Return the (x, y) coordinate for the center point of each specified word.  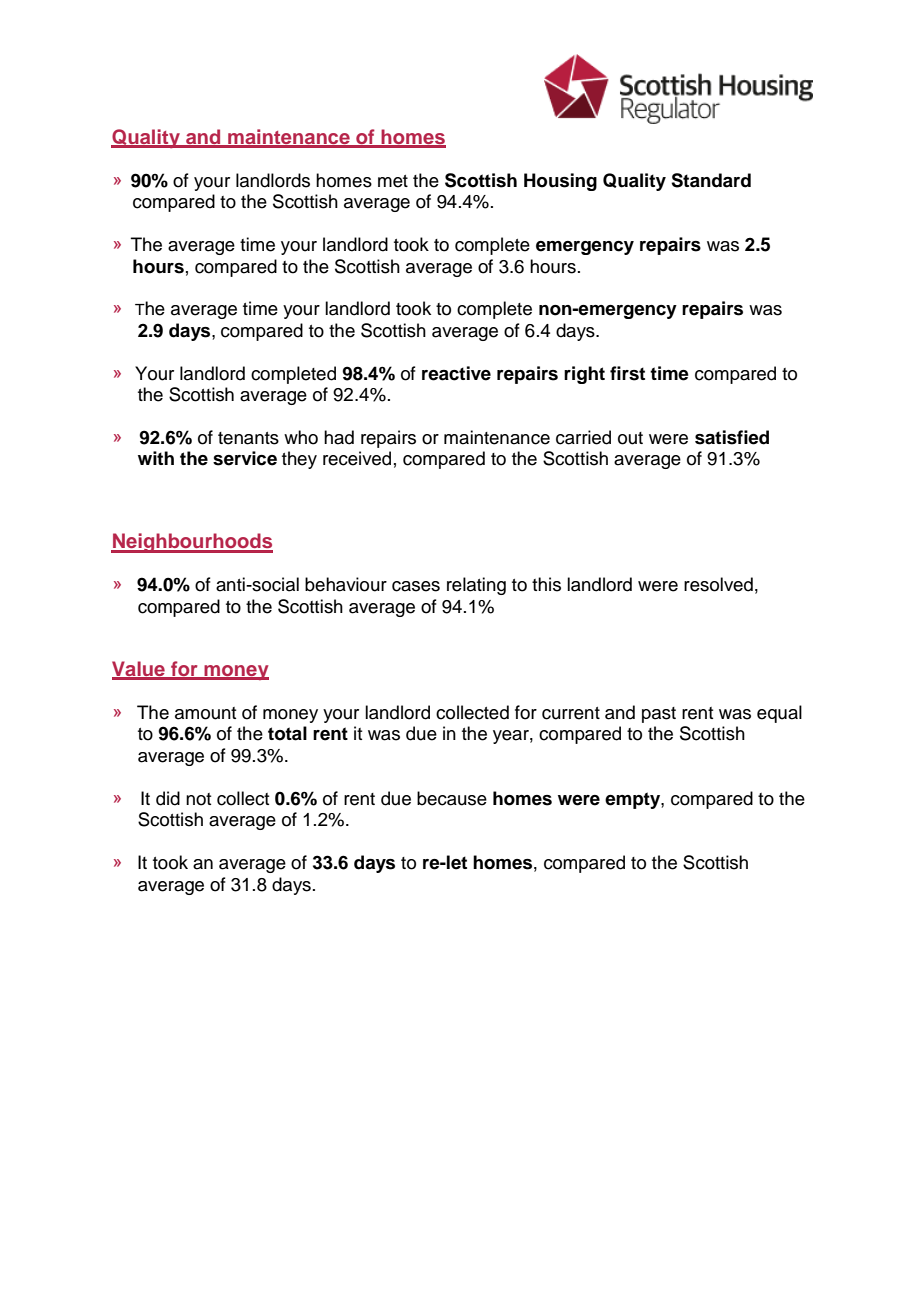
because (452, 798)
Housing (560, 182)
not (198, 799)
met (393, 181)
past (659, 715)
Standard (711, 180)
